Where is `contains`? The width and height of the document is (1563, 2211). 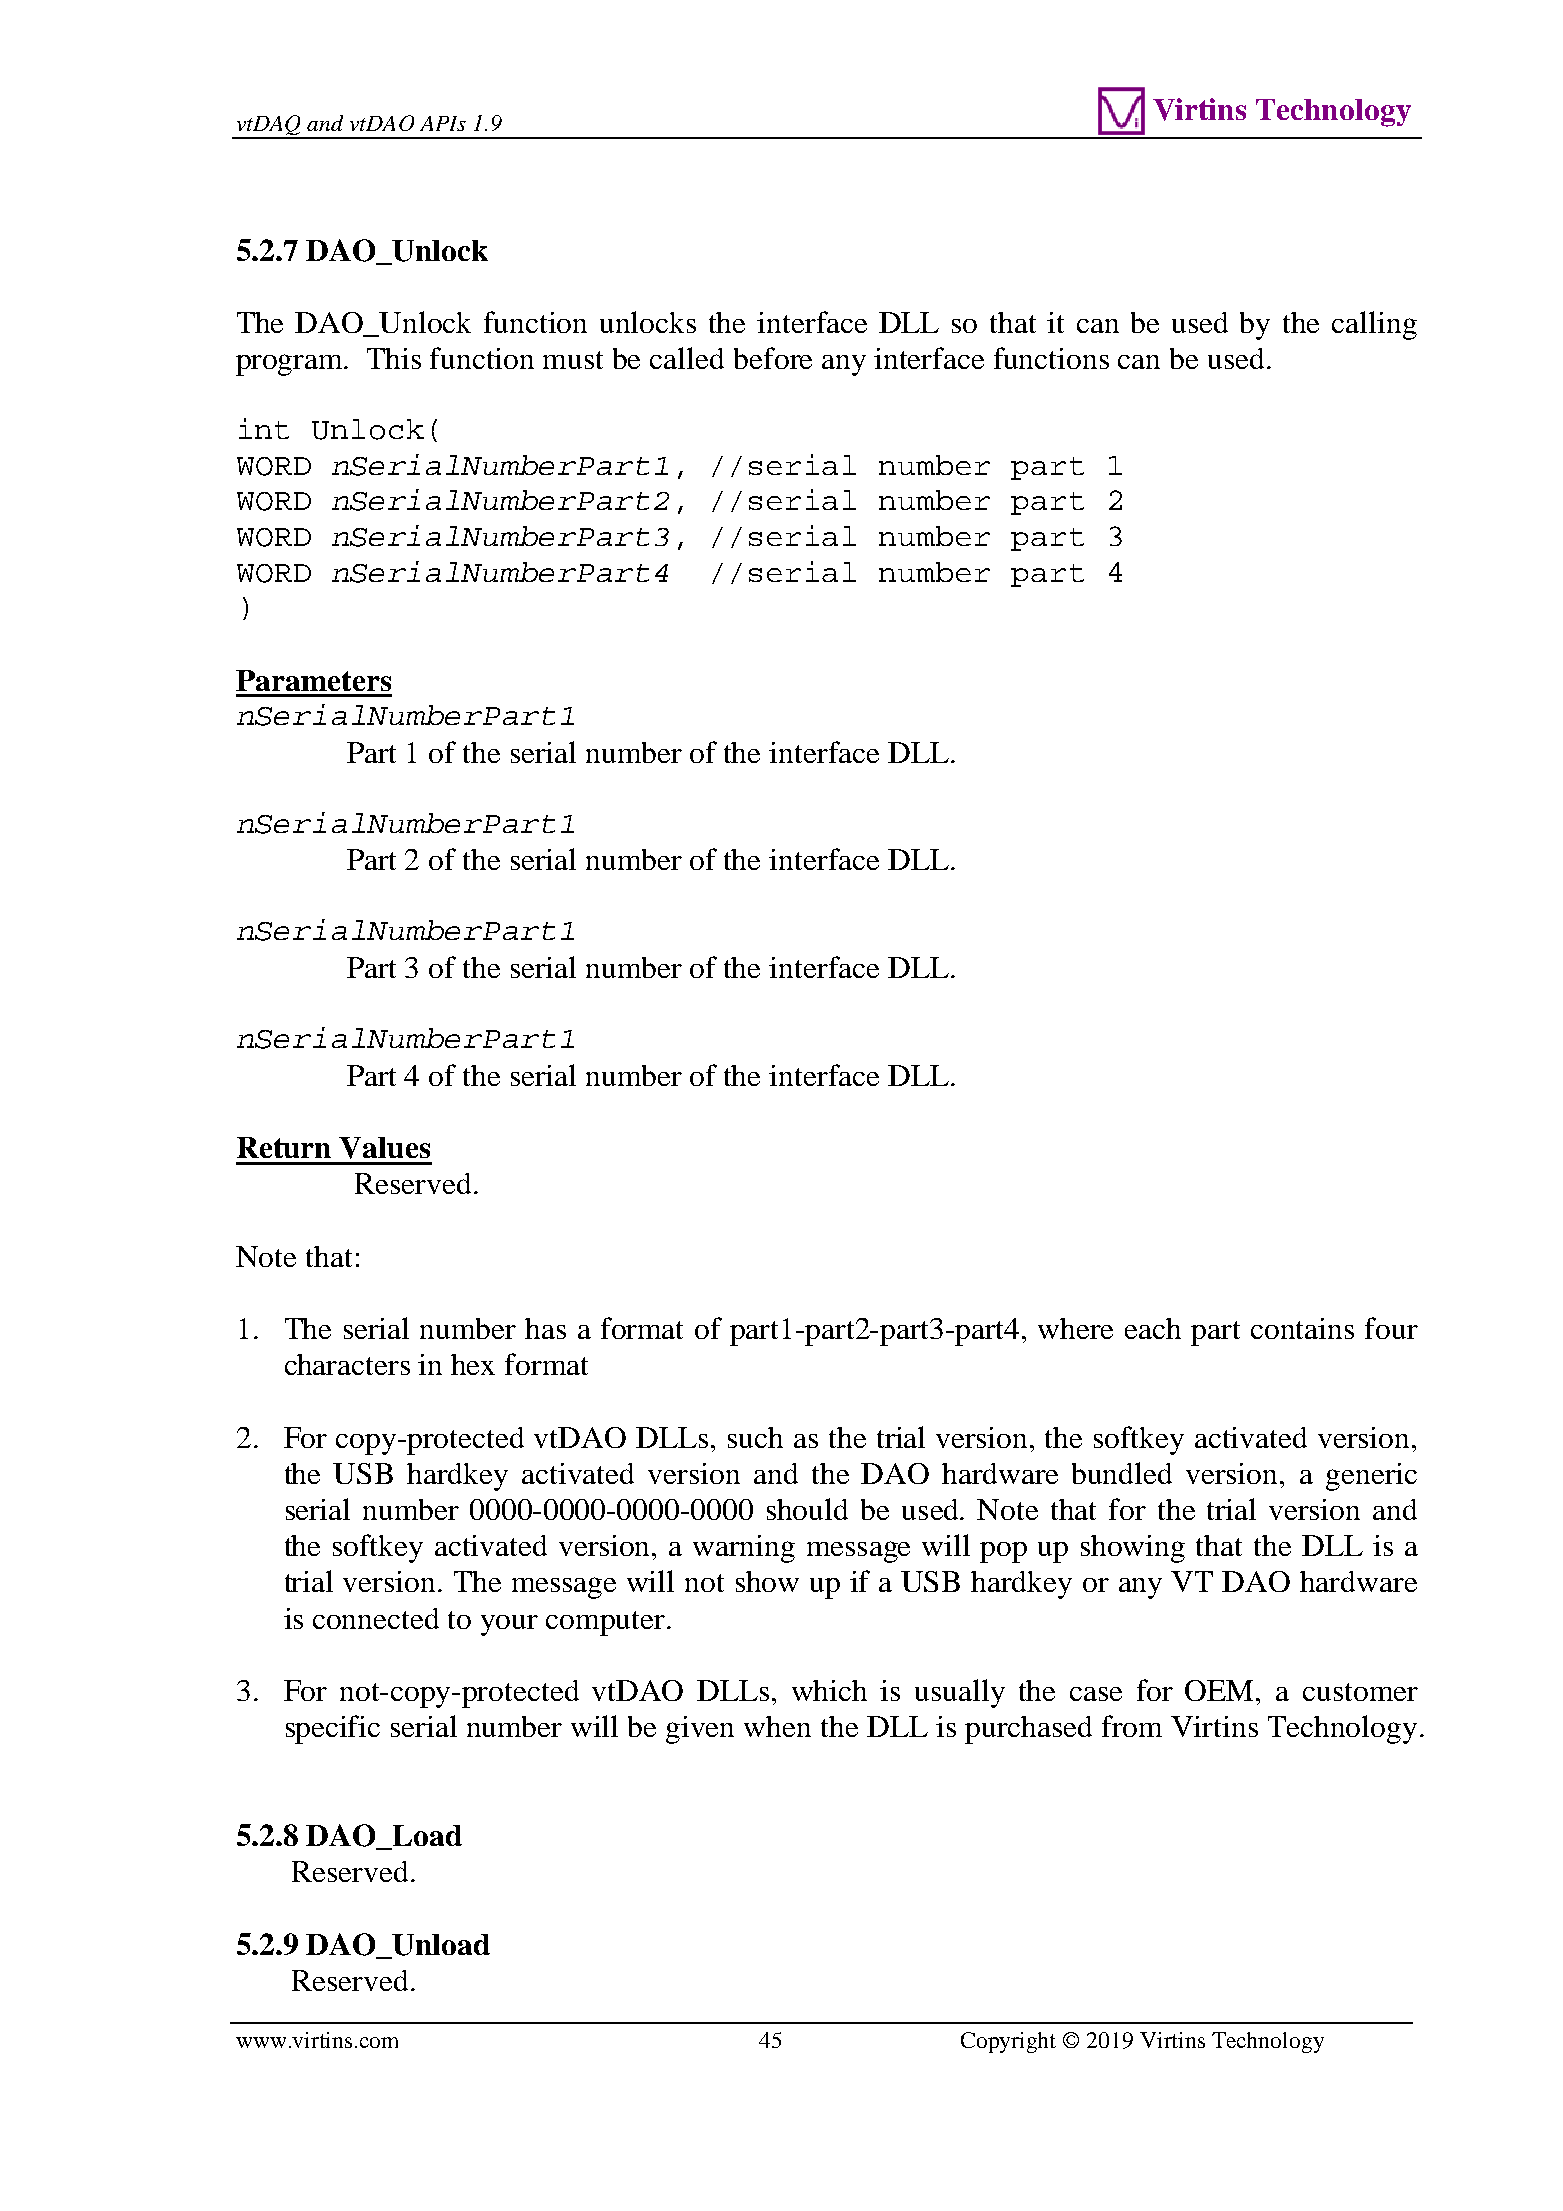
contains is located at coordinates (1302, 1328).
